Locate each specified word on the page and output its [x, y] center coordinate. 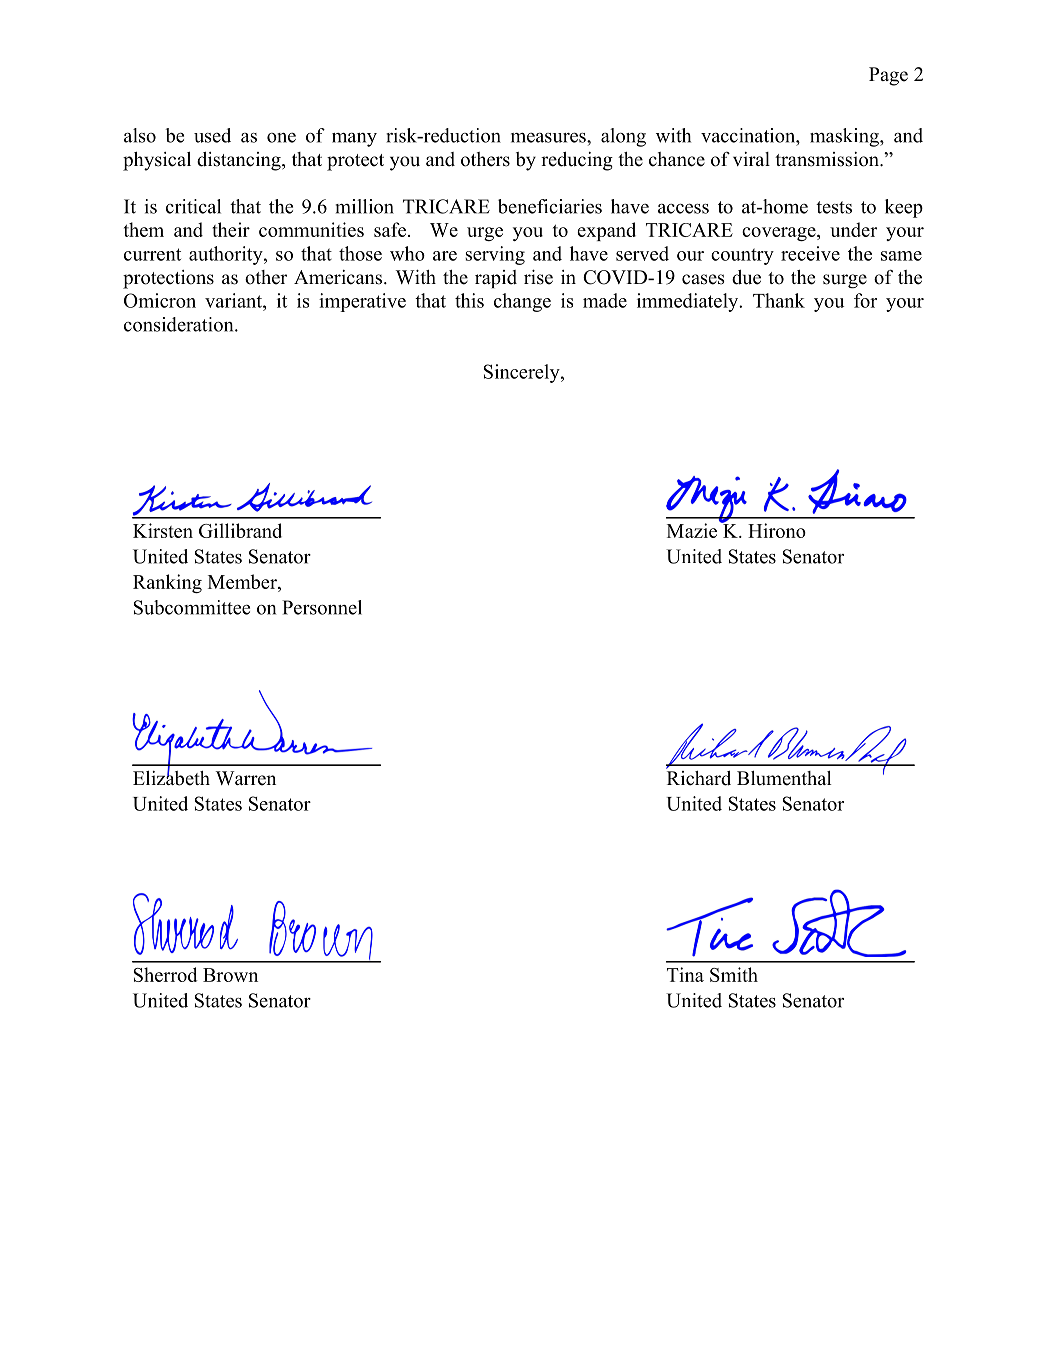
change [522, 302]
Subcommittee [192, 607]
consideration [180, 324]
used [212, 135]
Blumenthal [784, 778]
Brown [230, 975]
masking [845, 137]
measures [549, 137]
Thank [779, 300]
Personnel [322, 607]
